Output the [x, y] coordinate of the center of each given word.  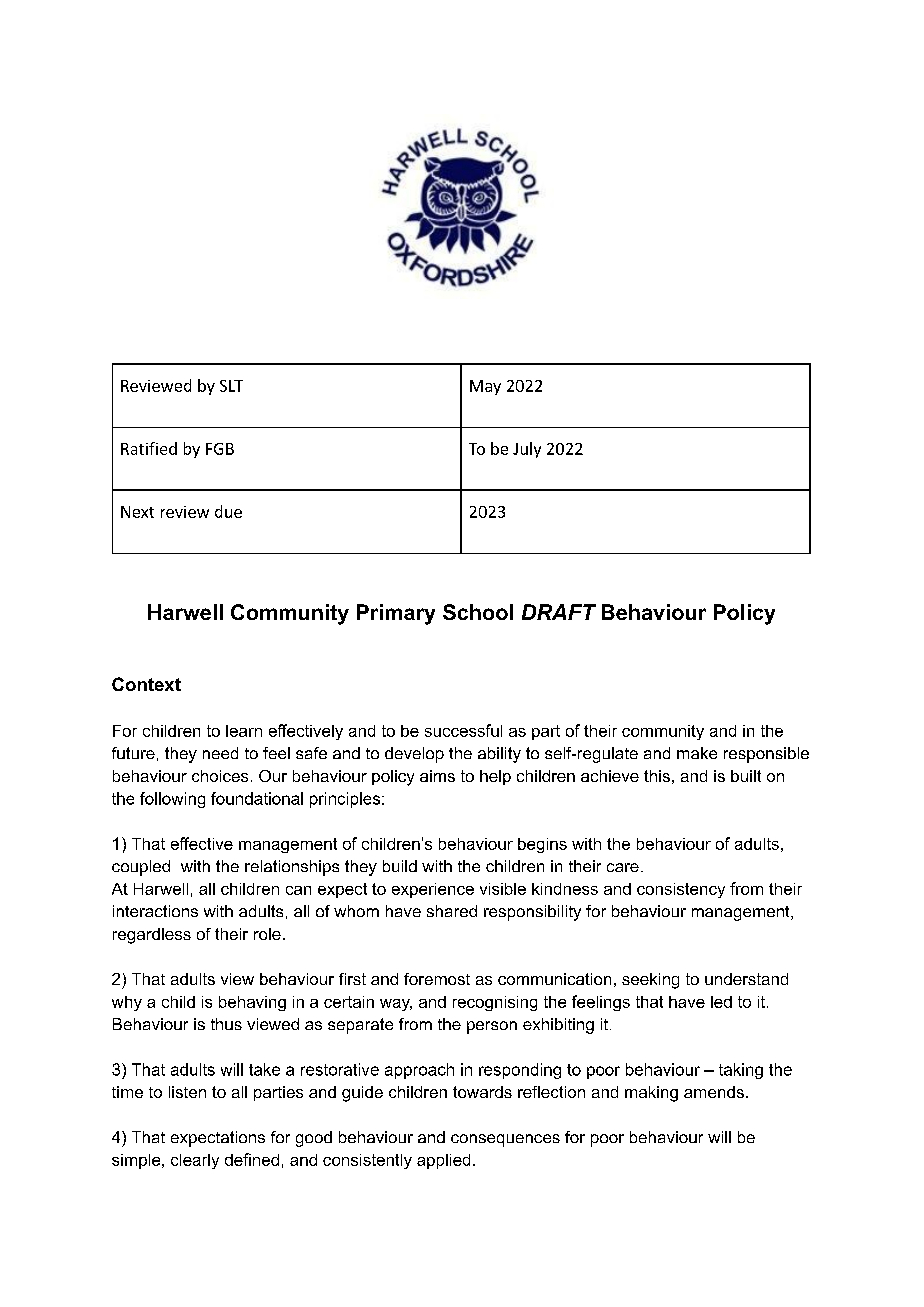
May [485, 387]
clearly [195, 1161]
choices [220, 776]
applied [443, 1161]
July [527, 450]
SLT [231, 386]
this [657, 776]
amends [714, 1092]
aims [437, 776]
